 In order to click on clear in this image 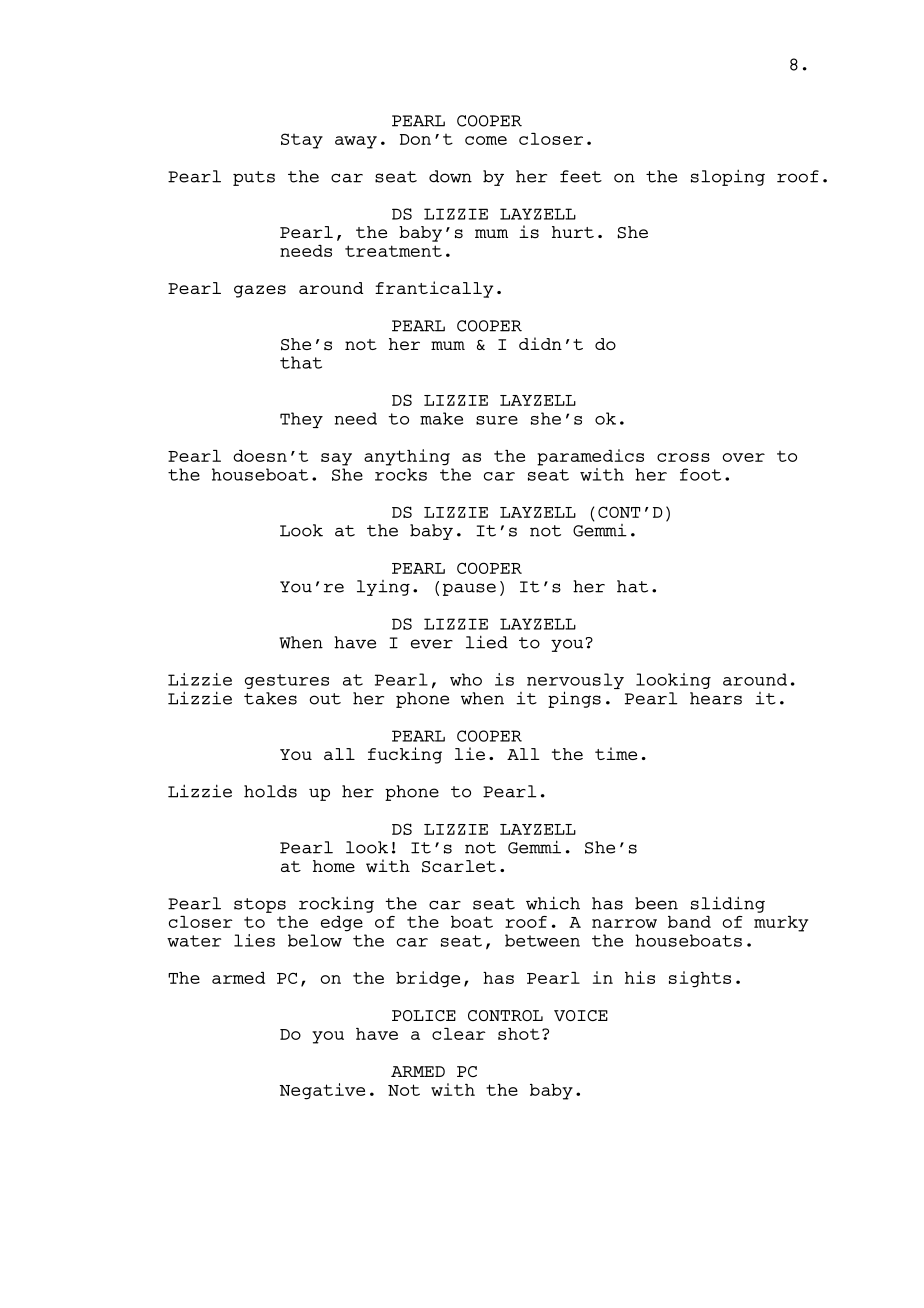, I will do `click(459, 1034)`.
